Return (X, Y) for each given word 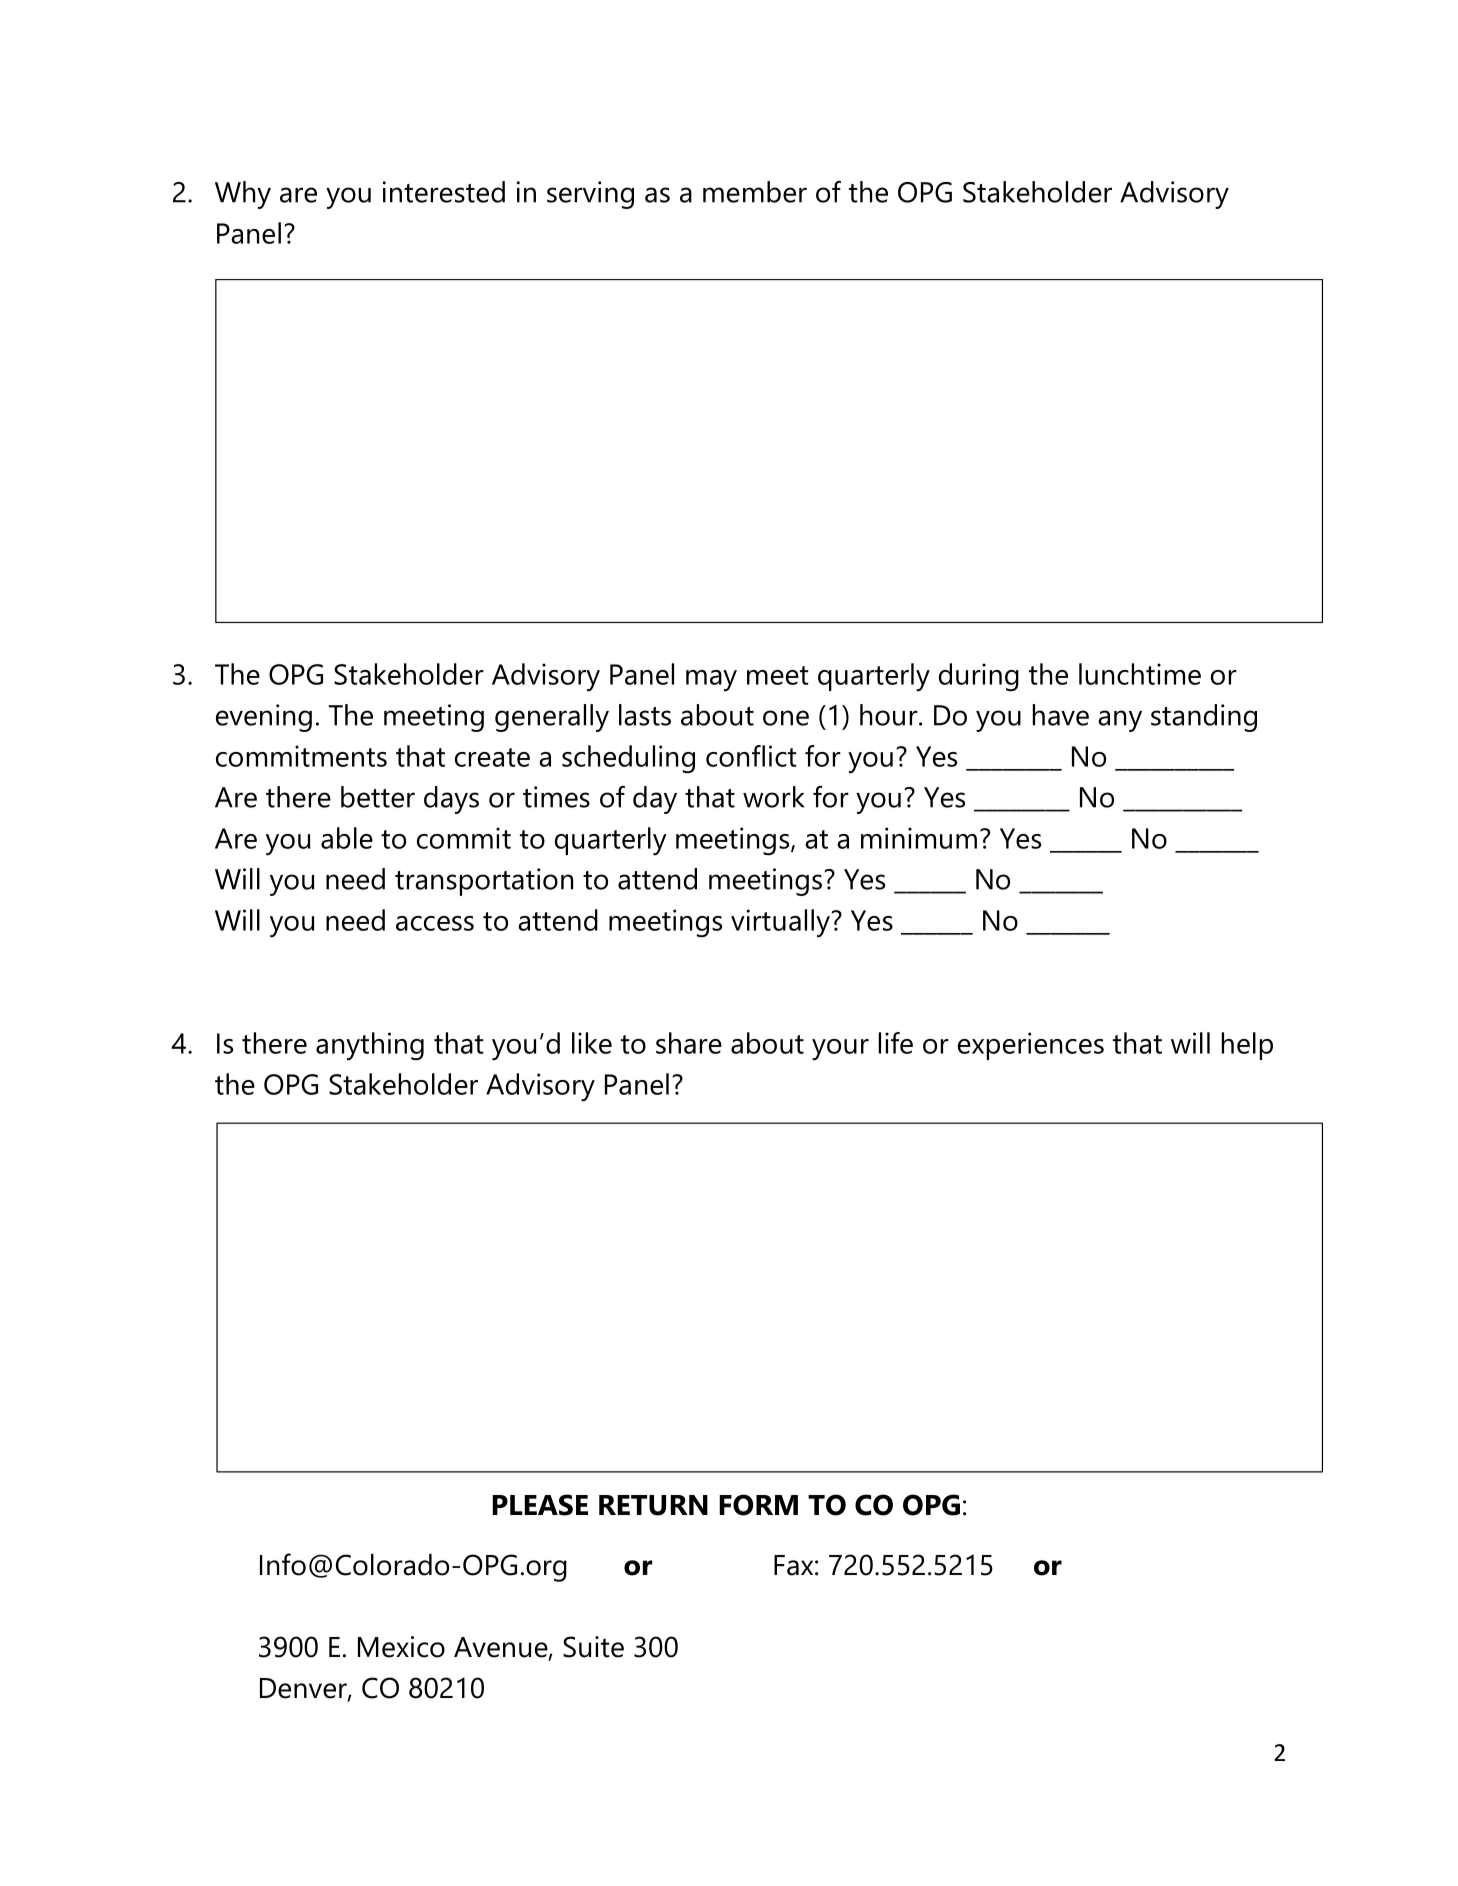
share (689, 1043)
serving (590, 195)
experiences (1031, 1046)
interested (444, 192)
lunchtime (1140, 674)
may (711, 681)
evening (264, 718)
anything (370, 1046)
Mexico (401, 1647)
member (755, 192)
